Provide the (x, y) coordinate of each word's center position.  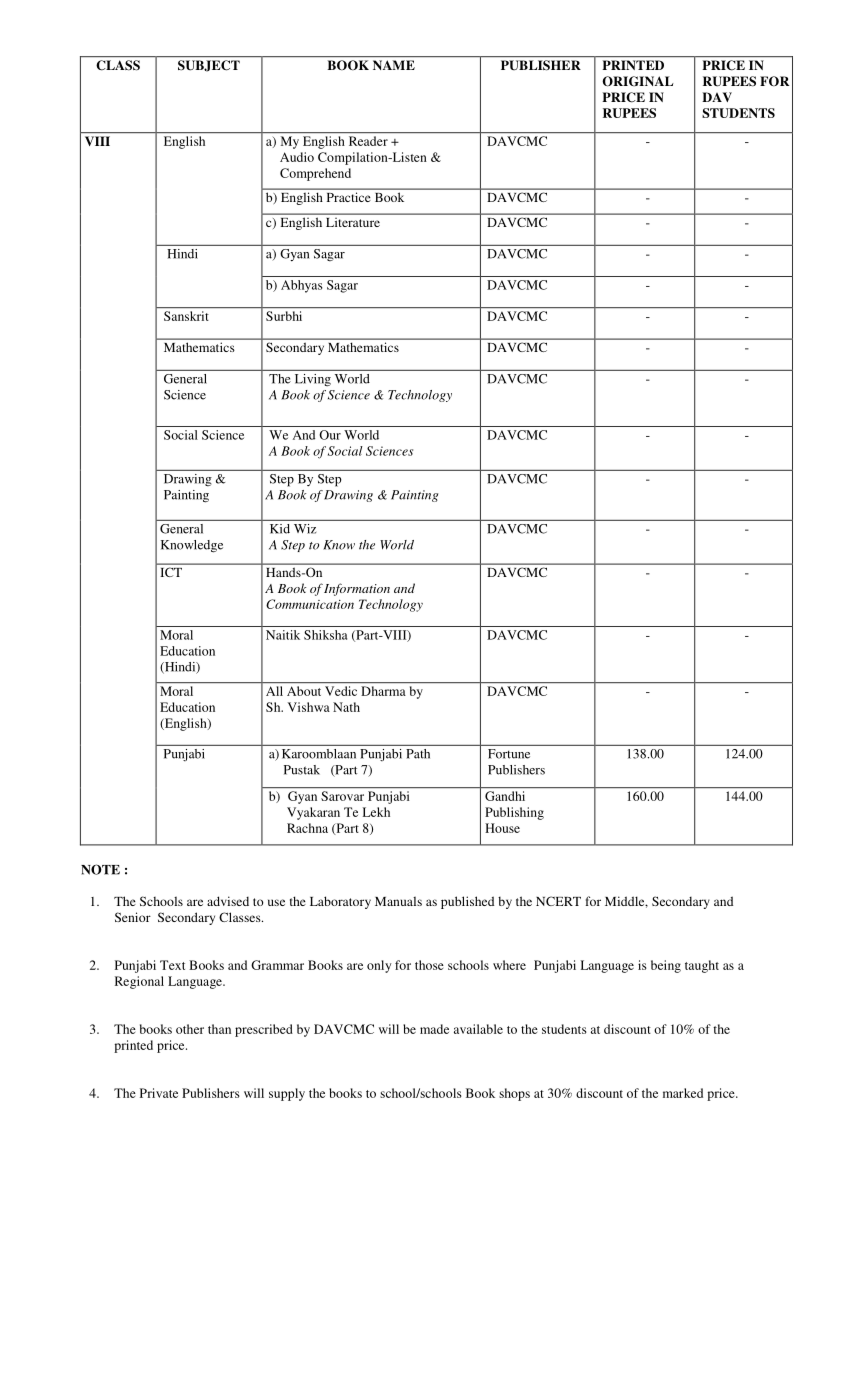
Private (159, 1093)
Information (357, 589)
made (434, 1029)
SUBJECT (209, 65)
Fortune (509, 754)
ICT (171, 572)
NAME (394, 65)
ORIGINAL (638, 81)
